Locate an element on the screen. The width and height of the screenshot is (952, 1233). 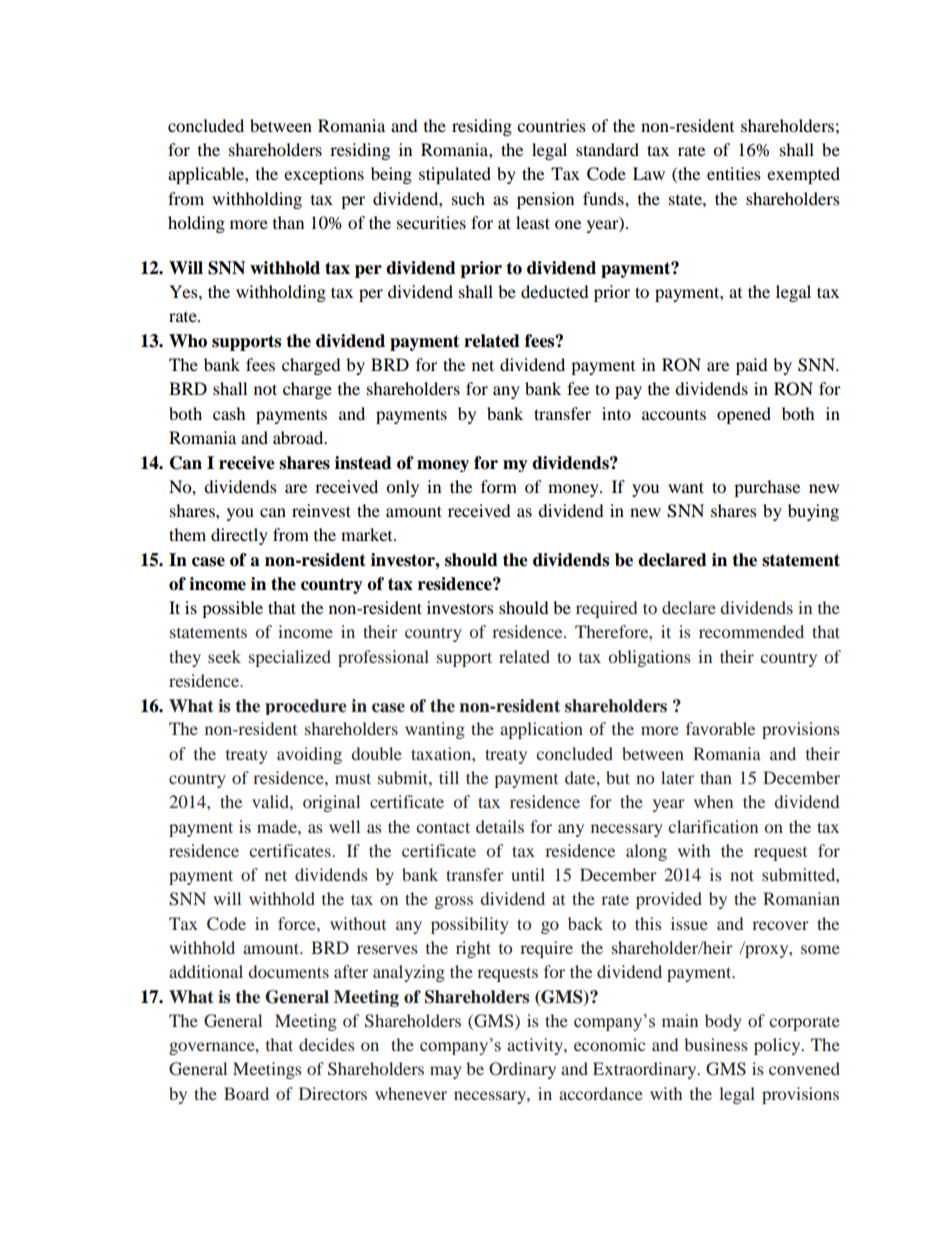
business is located at coordinates (716, 1044).
